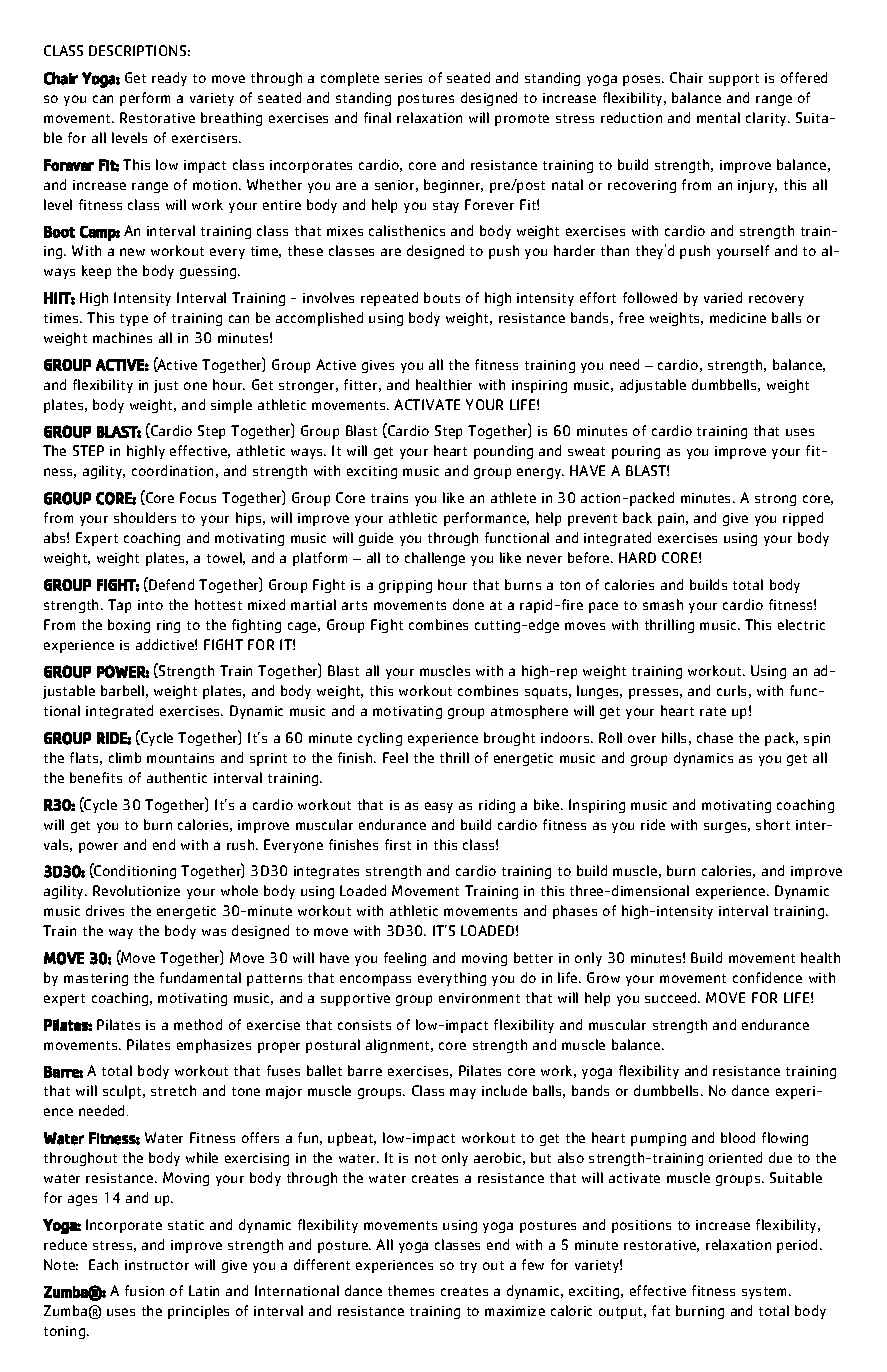 This image has height=1372, width=887. Describe the element at coordinates (411, 1290) in the image. I see `themes` at that location.
